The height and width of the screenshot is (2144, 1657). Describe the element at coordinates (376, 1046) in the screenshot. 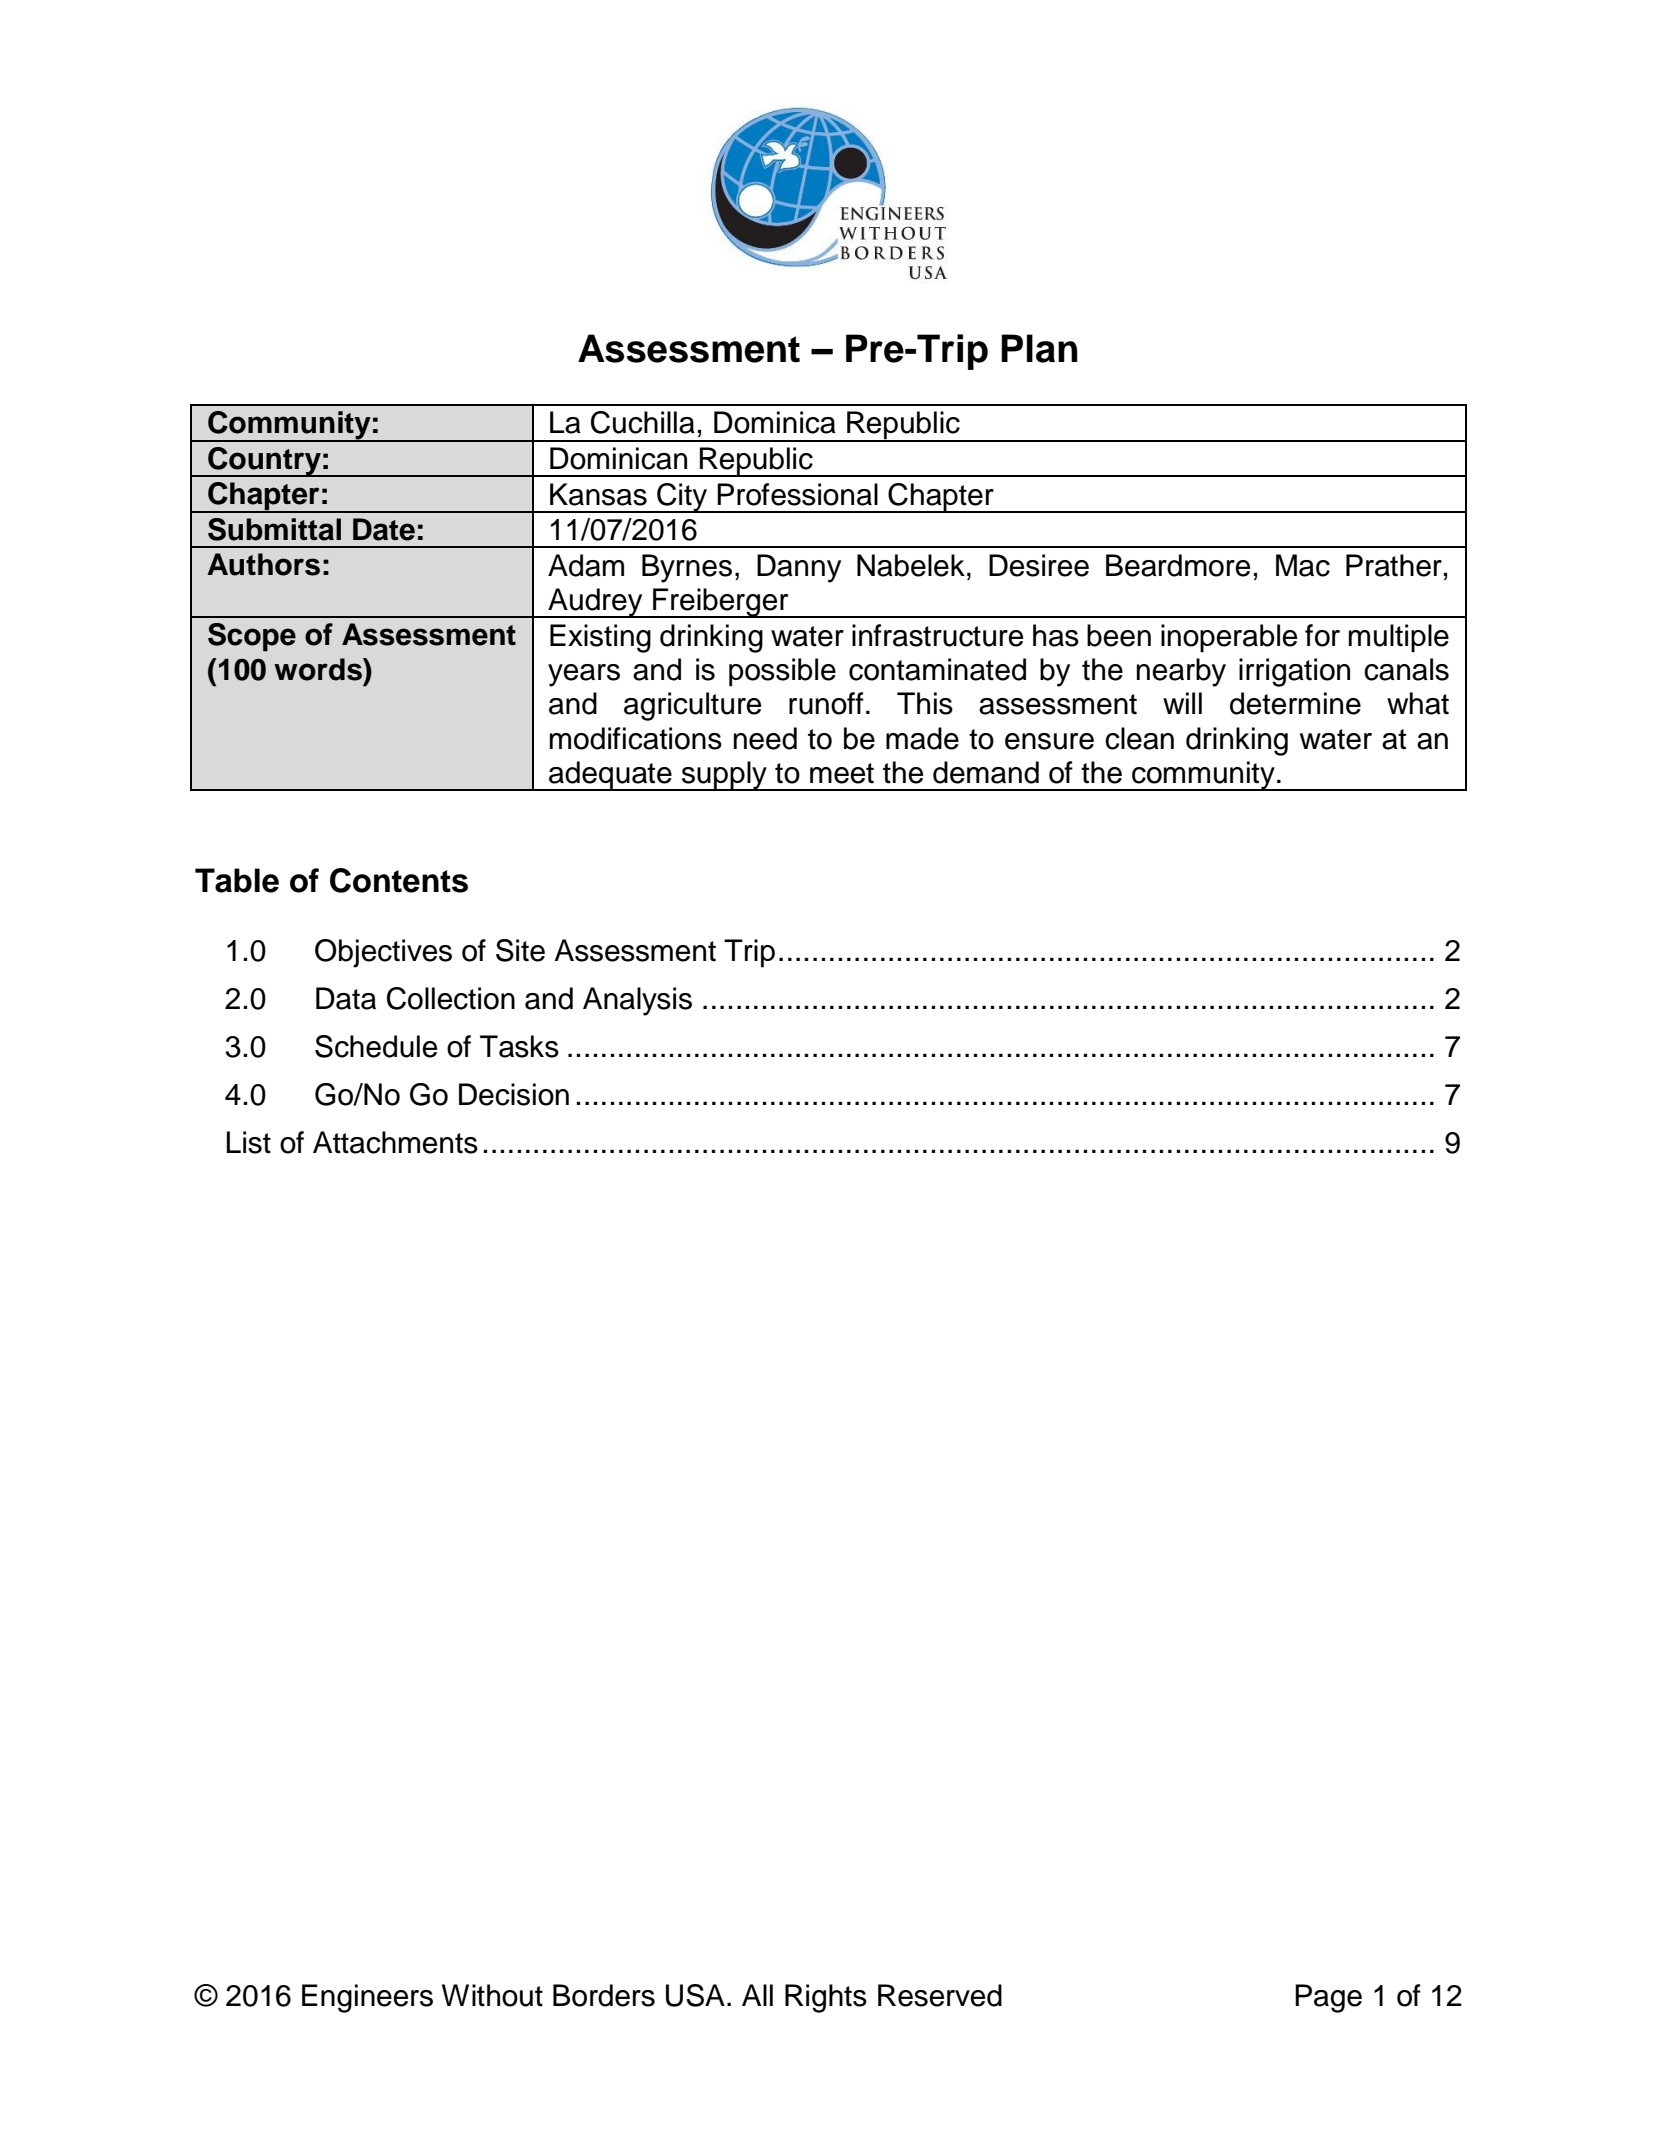

I see `Schedule` at that location.
